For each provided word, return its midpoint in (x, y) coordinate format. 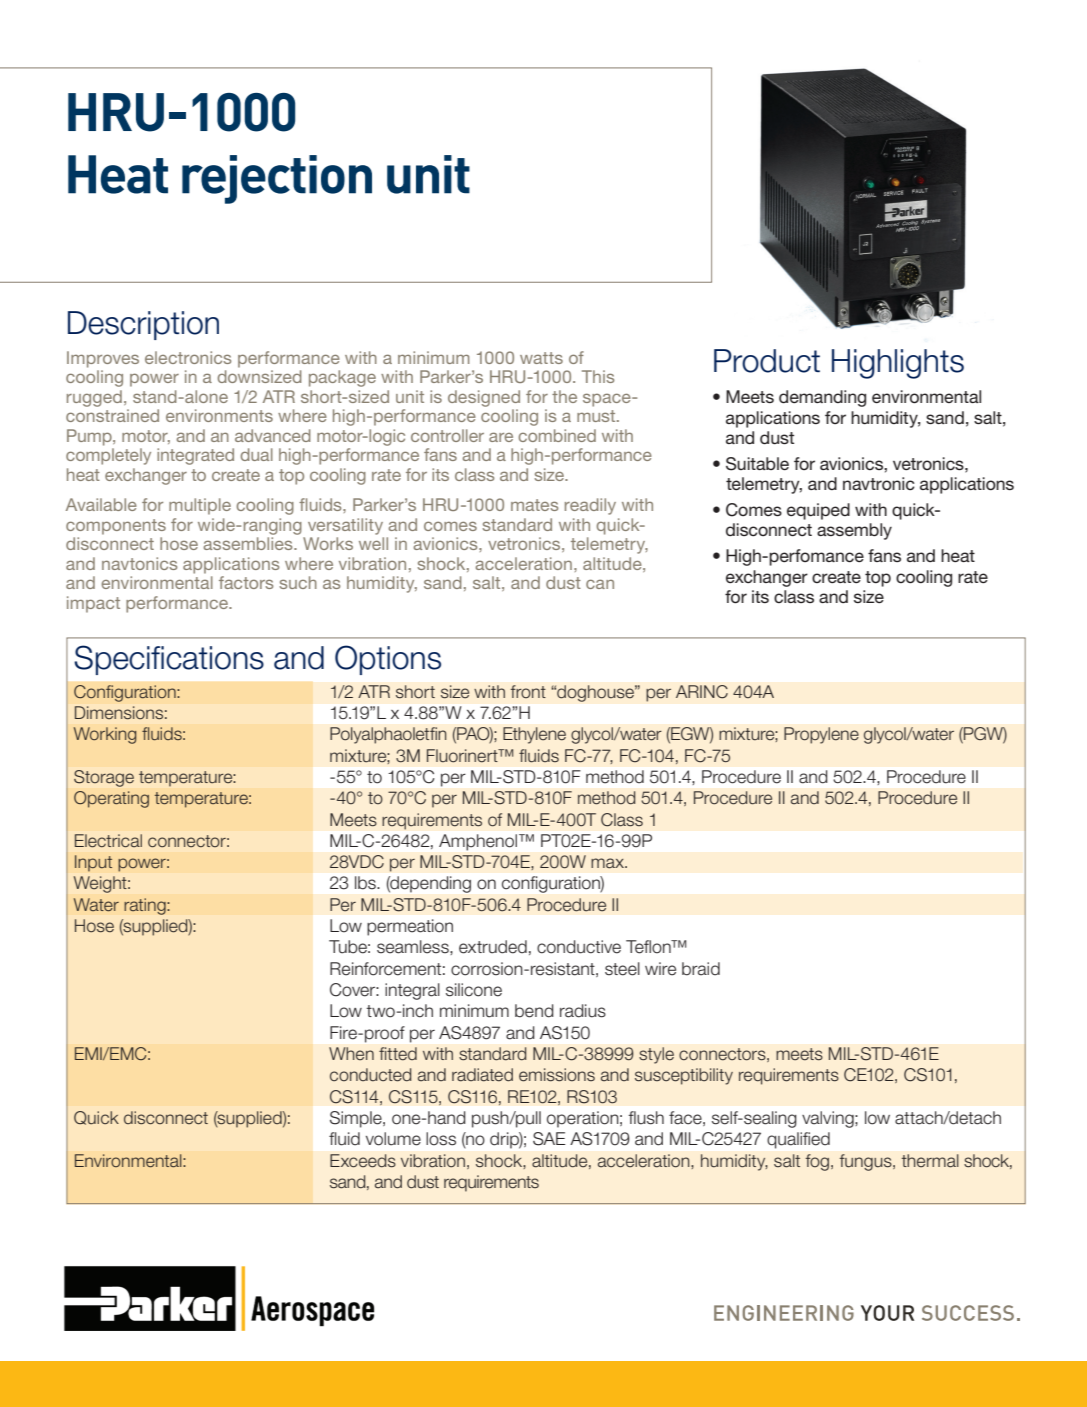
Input (93, 863)
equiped (818, 511)
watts (541, 358)
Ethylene (534, 735)
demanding (822, 398)
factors (246, 582)
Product (767, 361)
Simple (357, 1119)
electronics (188, 357)
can (600, 584)
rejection (277, 179)
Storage (104, 778)
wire (660, 969)
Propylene (821, 735)
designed (484, 398)
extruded (493, 947)
